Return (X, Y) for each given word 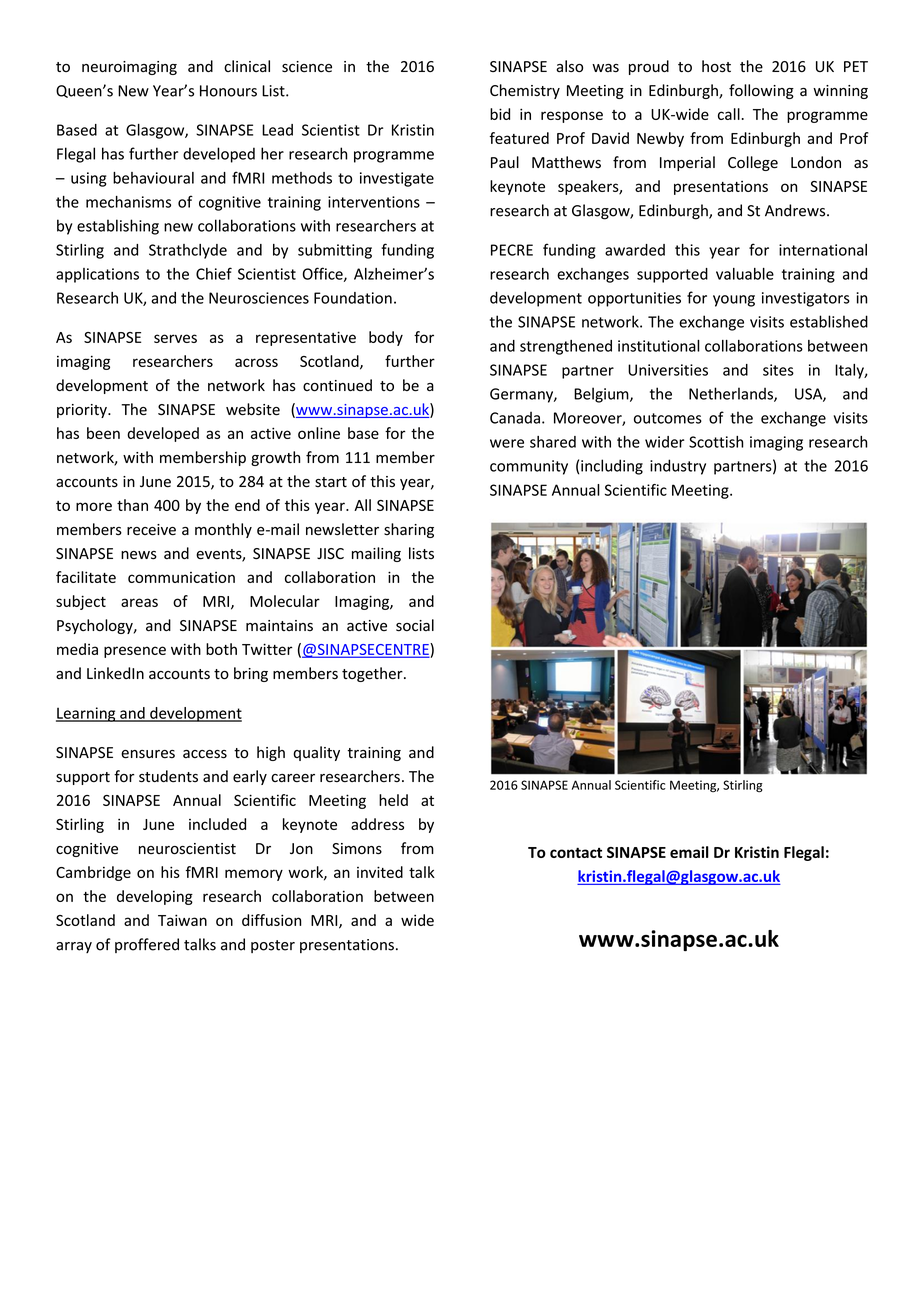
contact (576, 852)
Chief (214, 273)
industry (678, 467)
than (132, 505)
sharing (409, 530)
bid (500, 114)
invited (380, 872)
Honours (228, 91)
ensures (148, 754)
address (377, 824)
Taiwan (182, 920)
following (761, 91)
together (373, 674)
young (734, 301)
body (386, 338)
